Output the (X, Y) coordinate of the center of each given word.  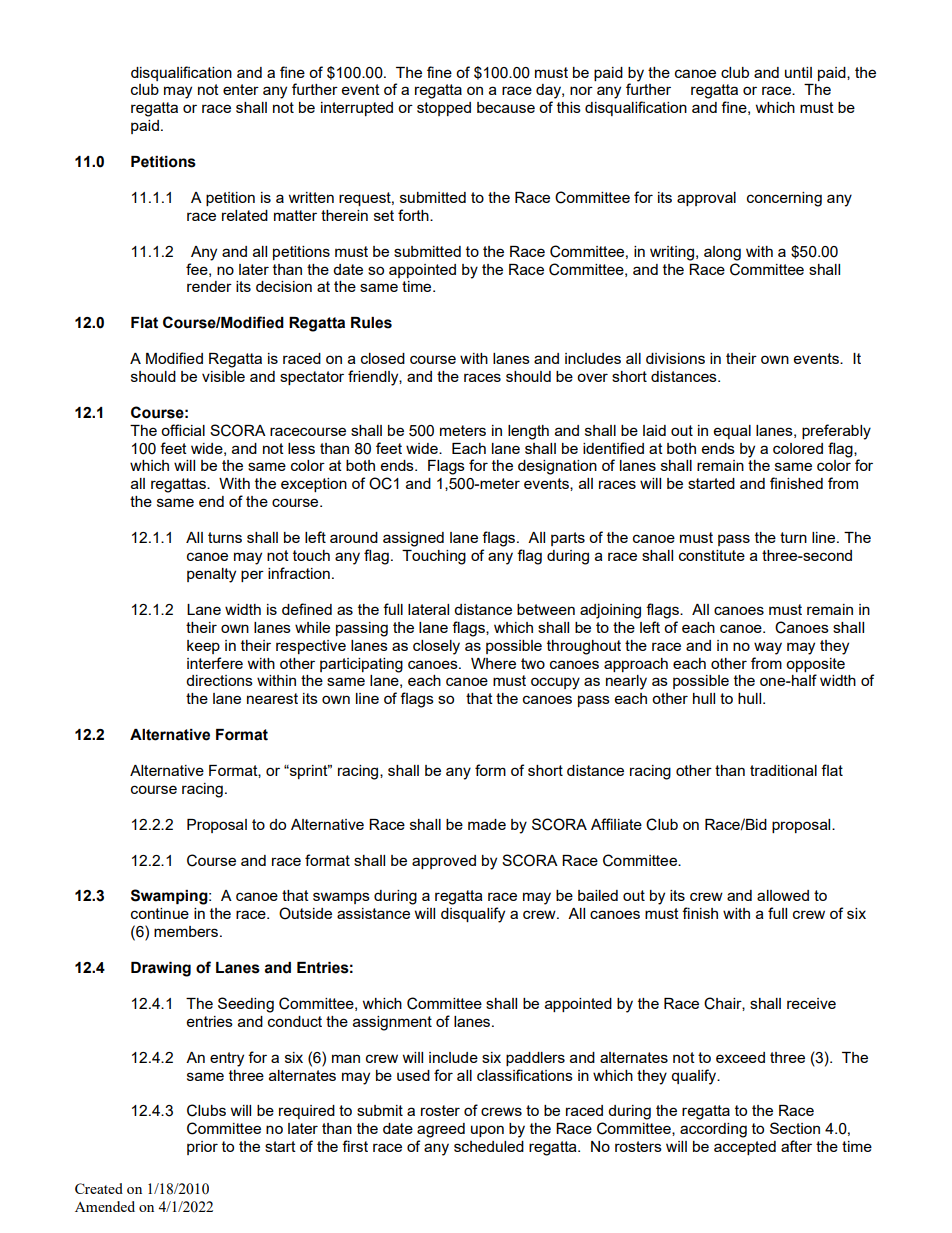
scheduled (489, 1146)
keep (203, 647)
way (768, 648)
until (798, 72)
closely (436, 647)
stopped (444, 109)
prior (202, 1148)
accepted (745, 1148)
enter (241, 89)
